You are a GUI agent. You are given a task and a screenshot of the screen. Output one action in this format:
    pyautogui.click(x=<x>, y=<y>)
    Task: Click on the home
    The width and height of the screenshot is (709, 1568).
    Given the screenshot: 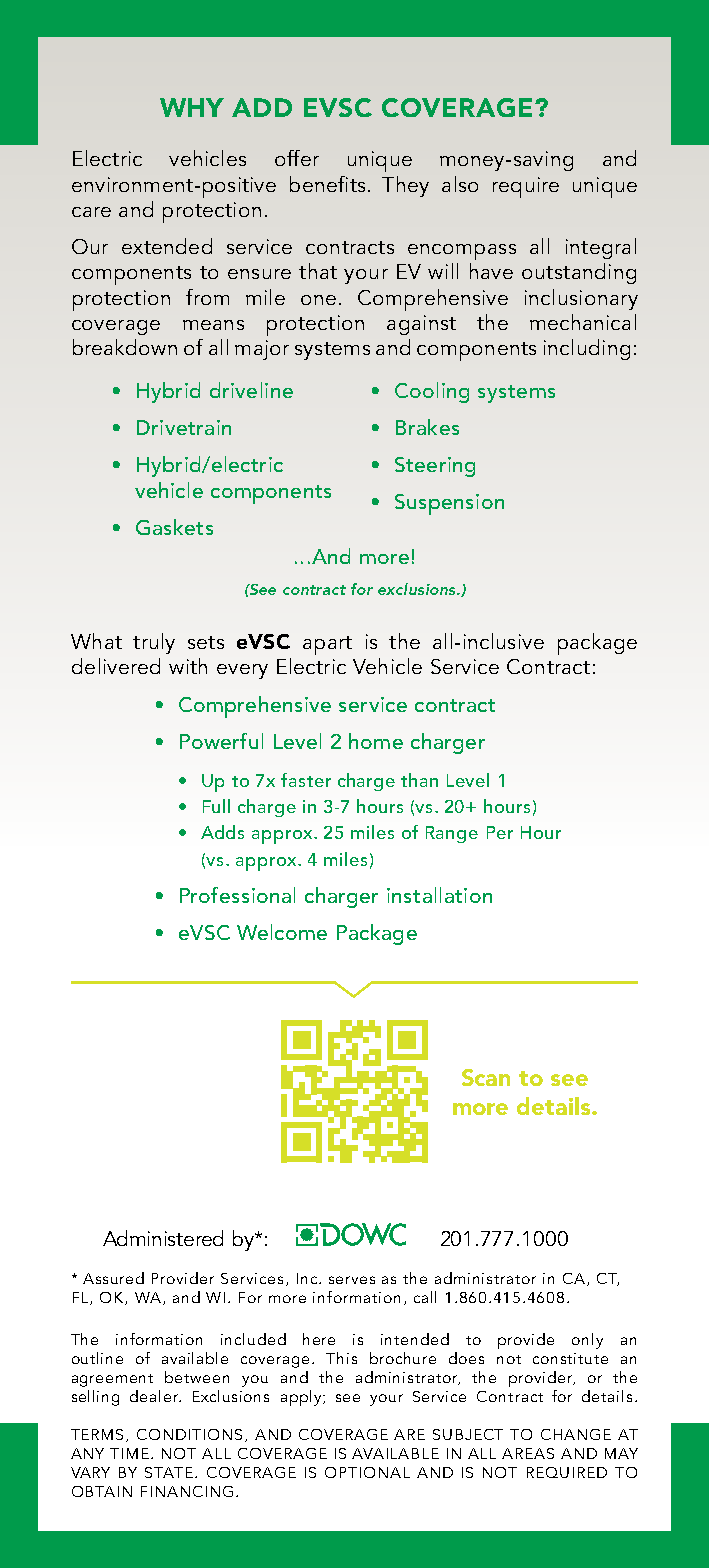 What is the action you would take?
    pyautogui.click(x=376, y=741)
